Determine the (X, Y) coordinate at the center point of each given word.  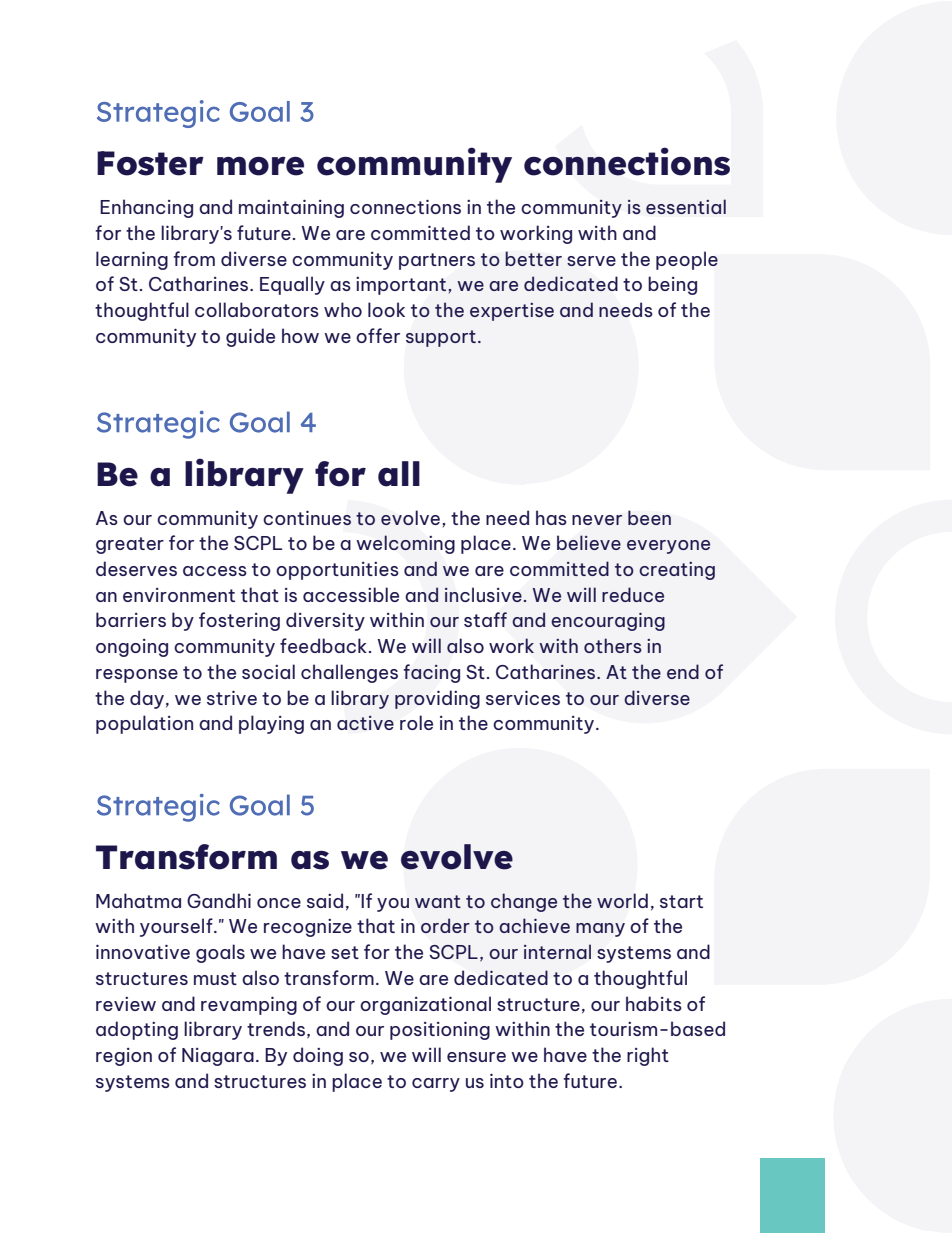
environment (179, 595)
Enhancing (146, 208)
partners (437, 261)
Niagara (218, 1057)
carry (436, 1085)
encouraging (608, 622)
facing (432, 673)
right (648, 1056)
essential (686, 206)
